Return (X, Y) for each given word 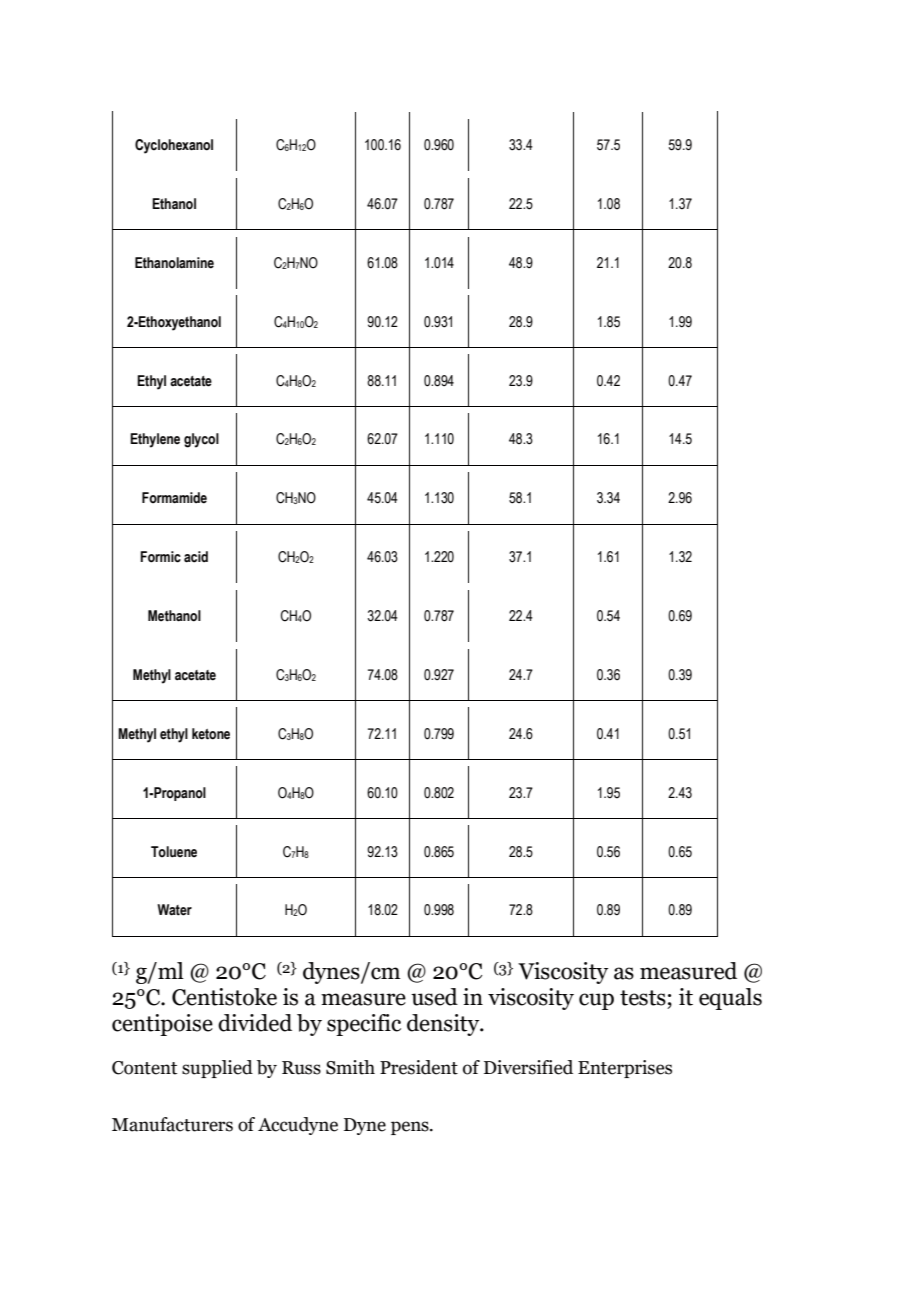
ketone (211, 734)
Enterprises (625, 1069)
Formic (160, 557)
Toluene (174, 852)
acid (196, 557)
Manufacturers (172, 1124)
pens (411, 1128)
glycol (201, 440)
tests (643, 998)
